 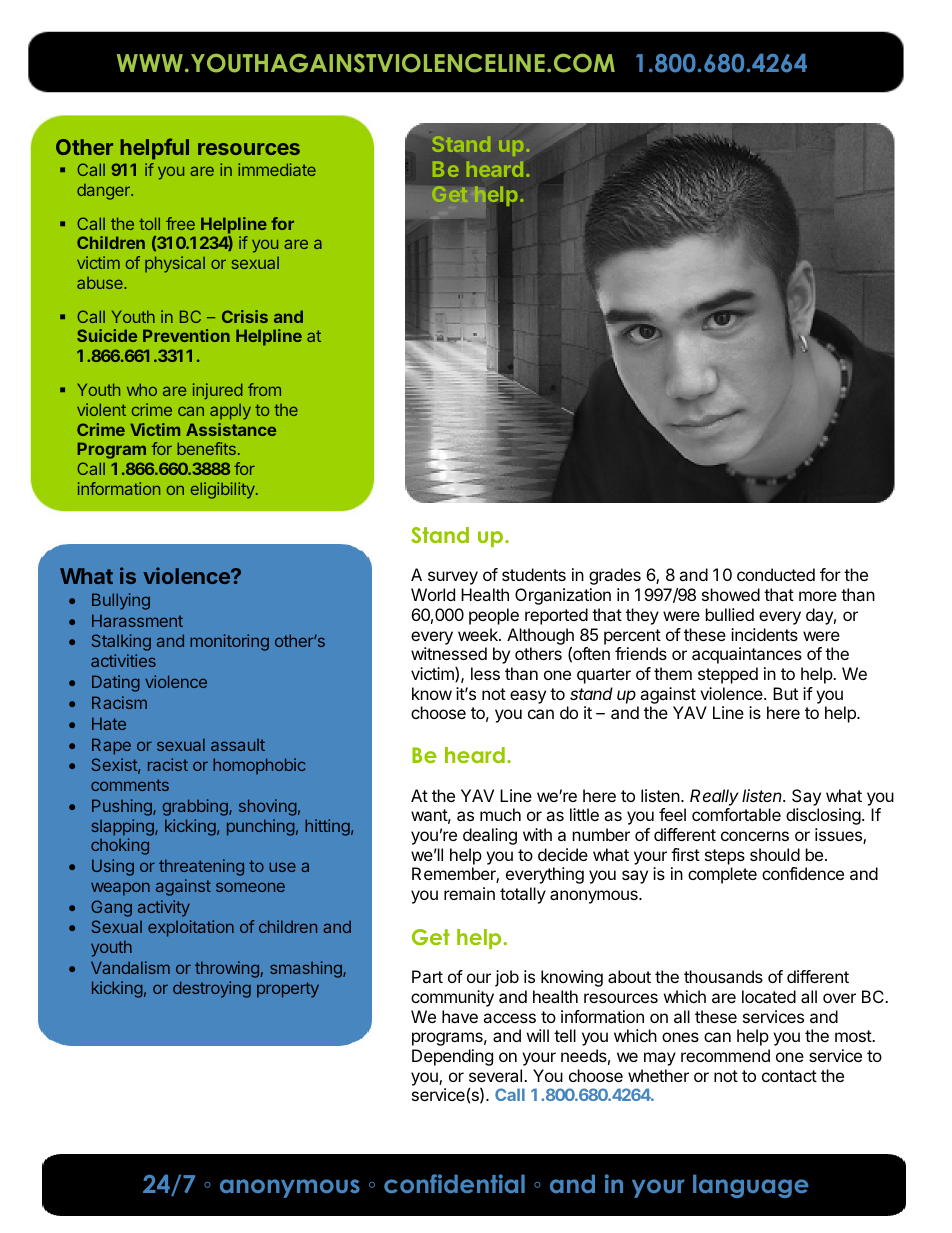 I want to click on confidential, so click(x=454, y=1183).
